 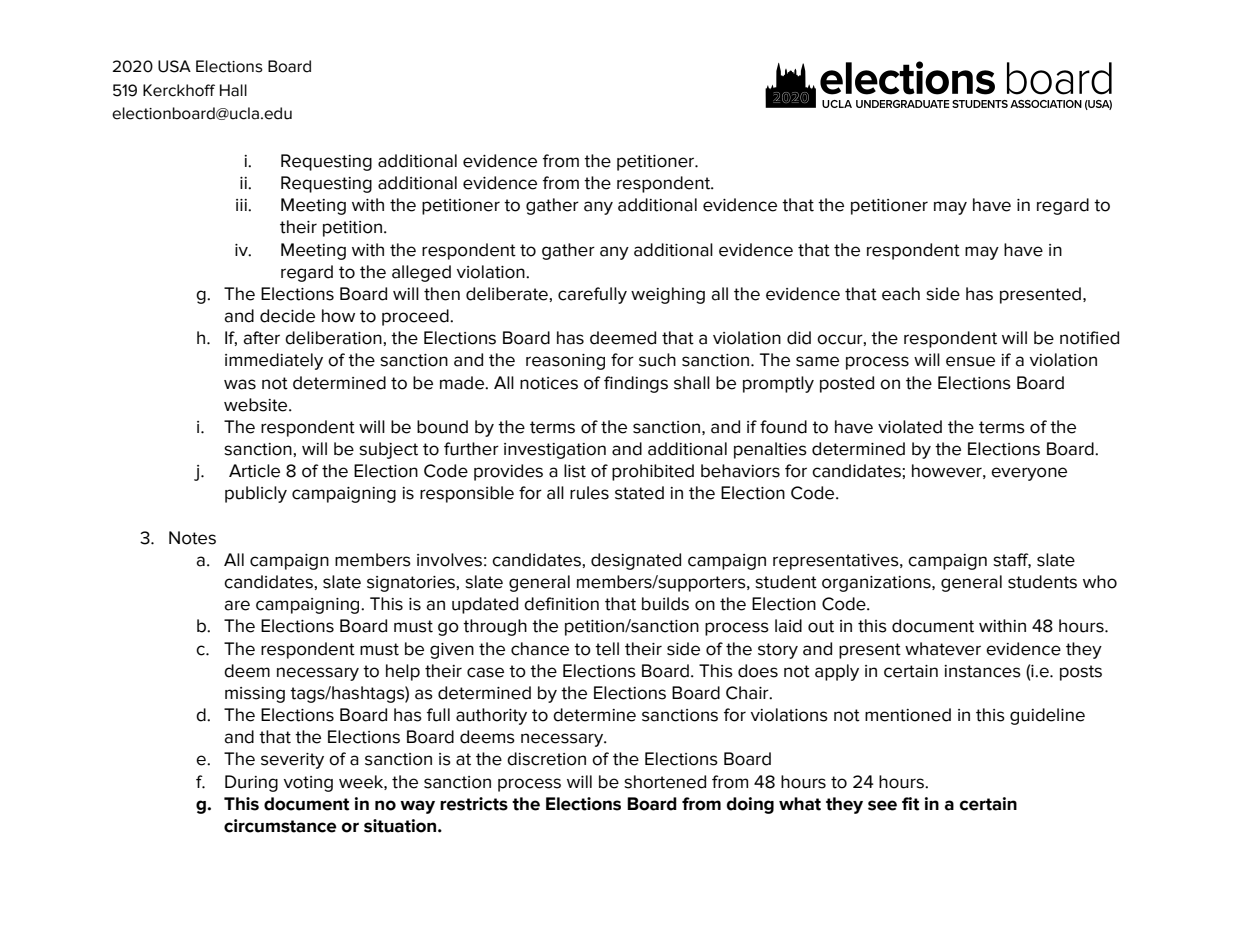 What do you see at coordinates (636, 561) in the document?
I see `designated` at bounding box center [636, 561].
